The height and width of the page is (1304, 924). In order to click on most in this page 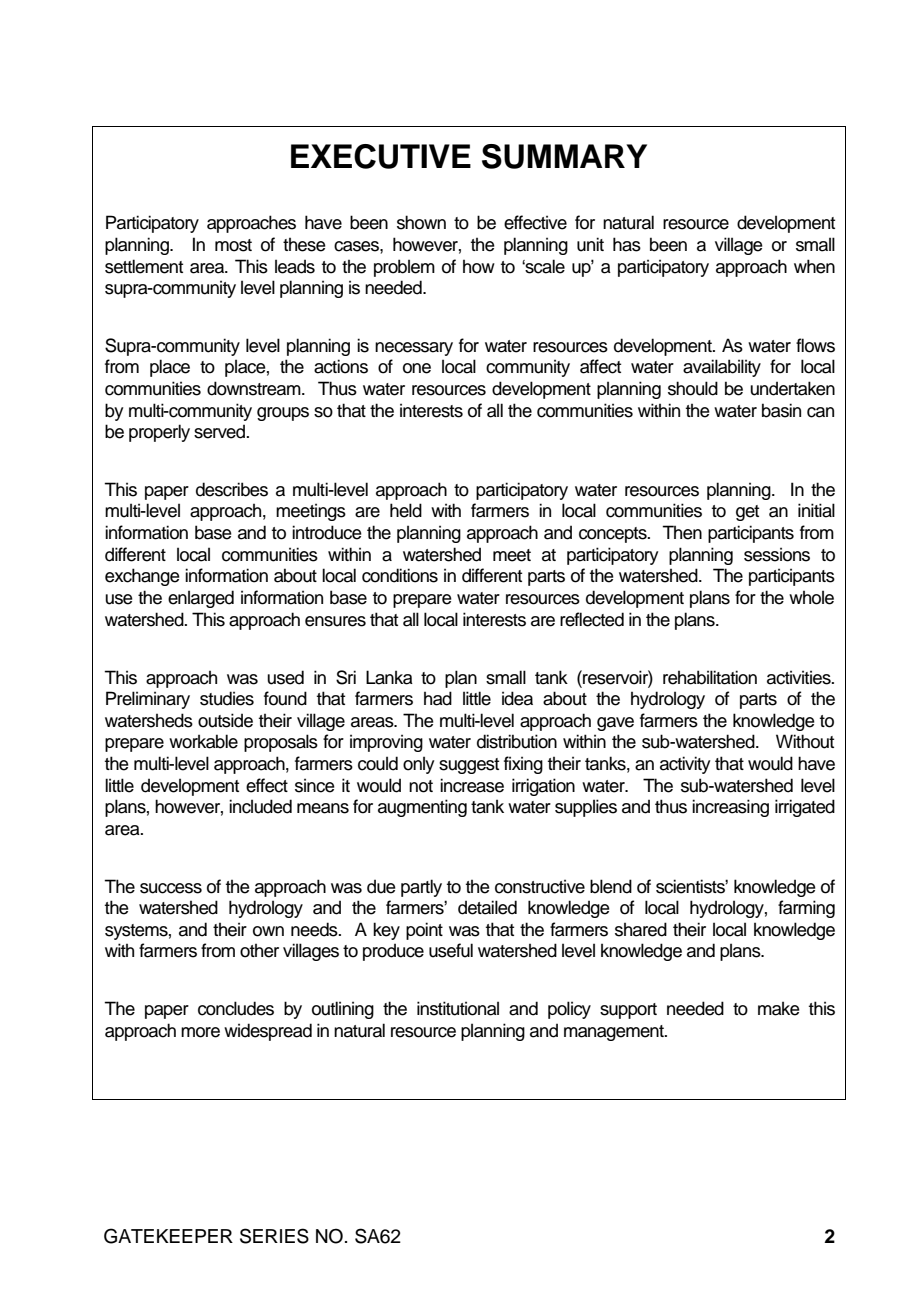, I will do `click(233, 245)`.
